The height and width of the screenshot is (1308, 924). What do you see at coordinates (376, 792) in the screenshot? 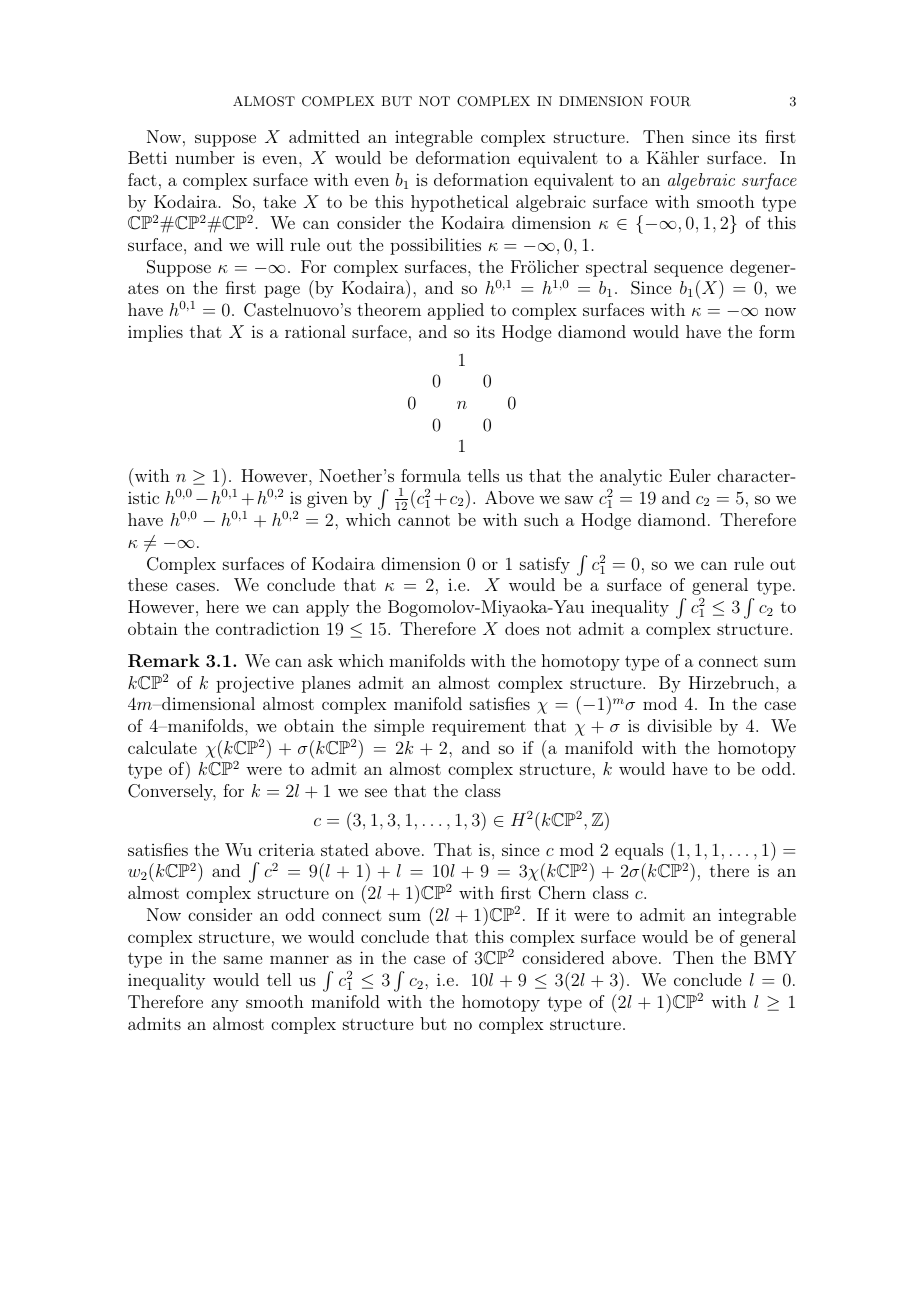
I see `see` at bounding box center [376, 792].
